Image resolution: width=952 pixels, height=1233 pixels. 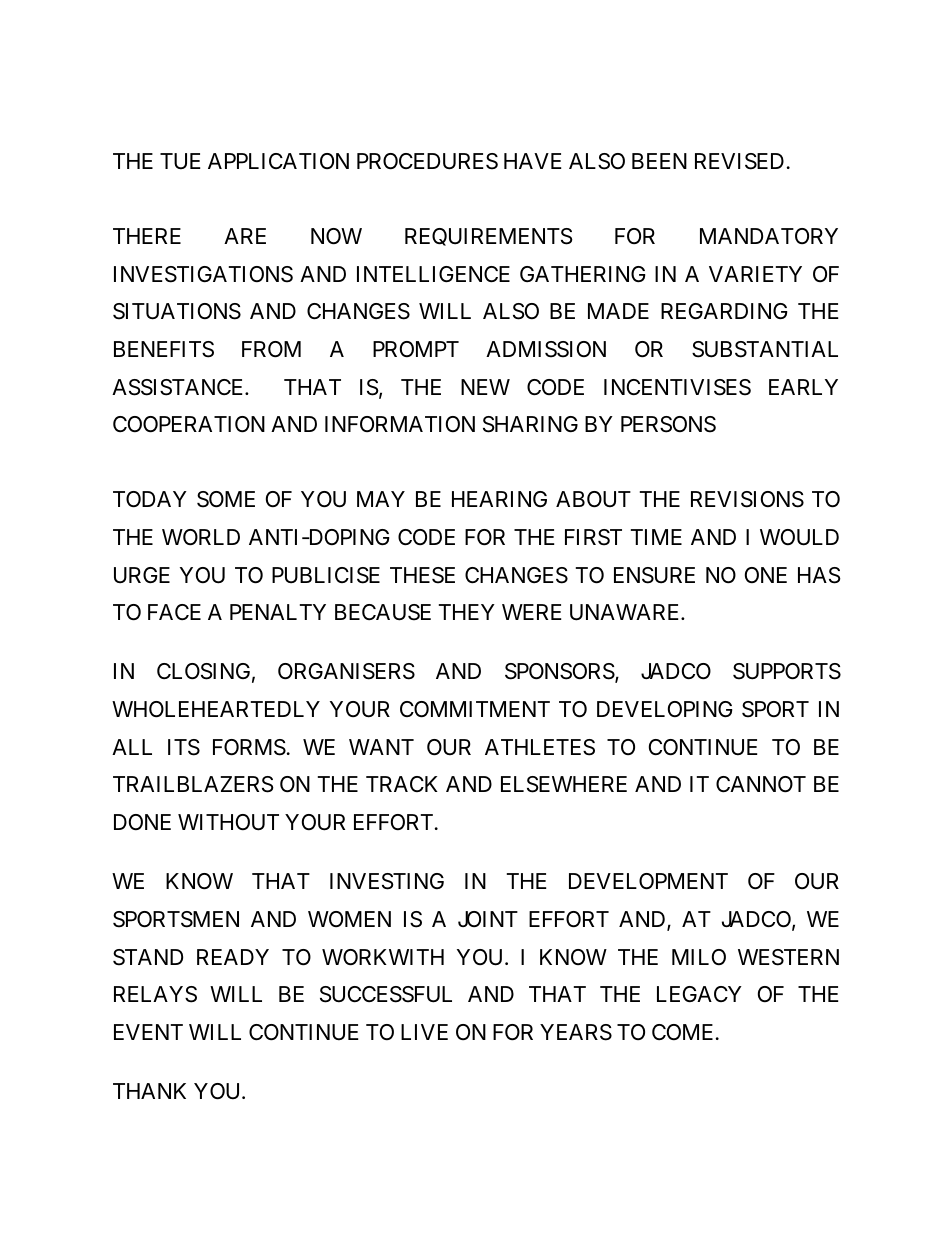 I want to click on COOPERATION, so click(x=189, y=424).
